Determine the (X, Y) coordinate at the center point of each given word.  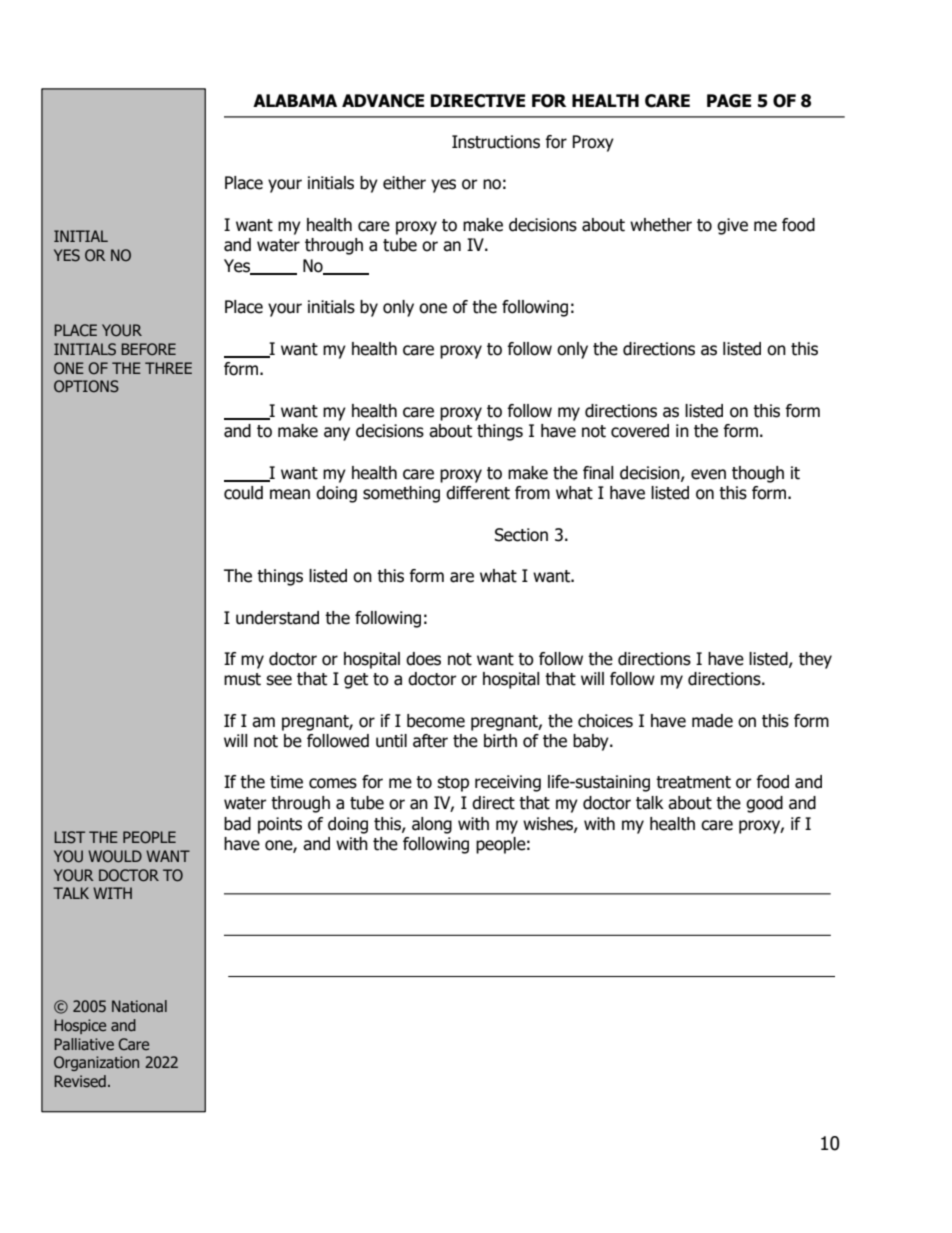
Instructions (496, 142)
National (139, 1006)
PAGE (729, 101)
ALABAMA (295, 100)
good (764, 804)
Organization (96, 1063)
